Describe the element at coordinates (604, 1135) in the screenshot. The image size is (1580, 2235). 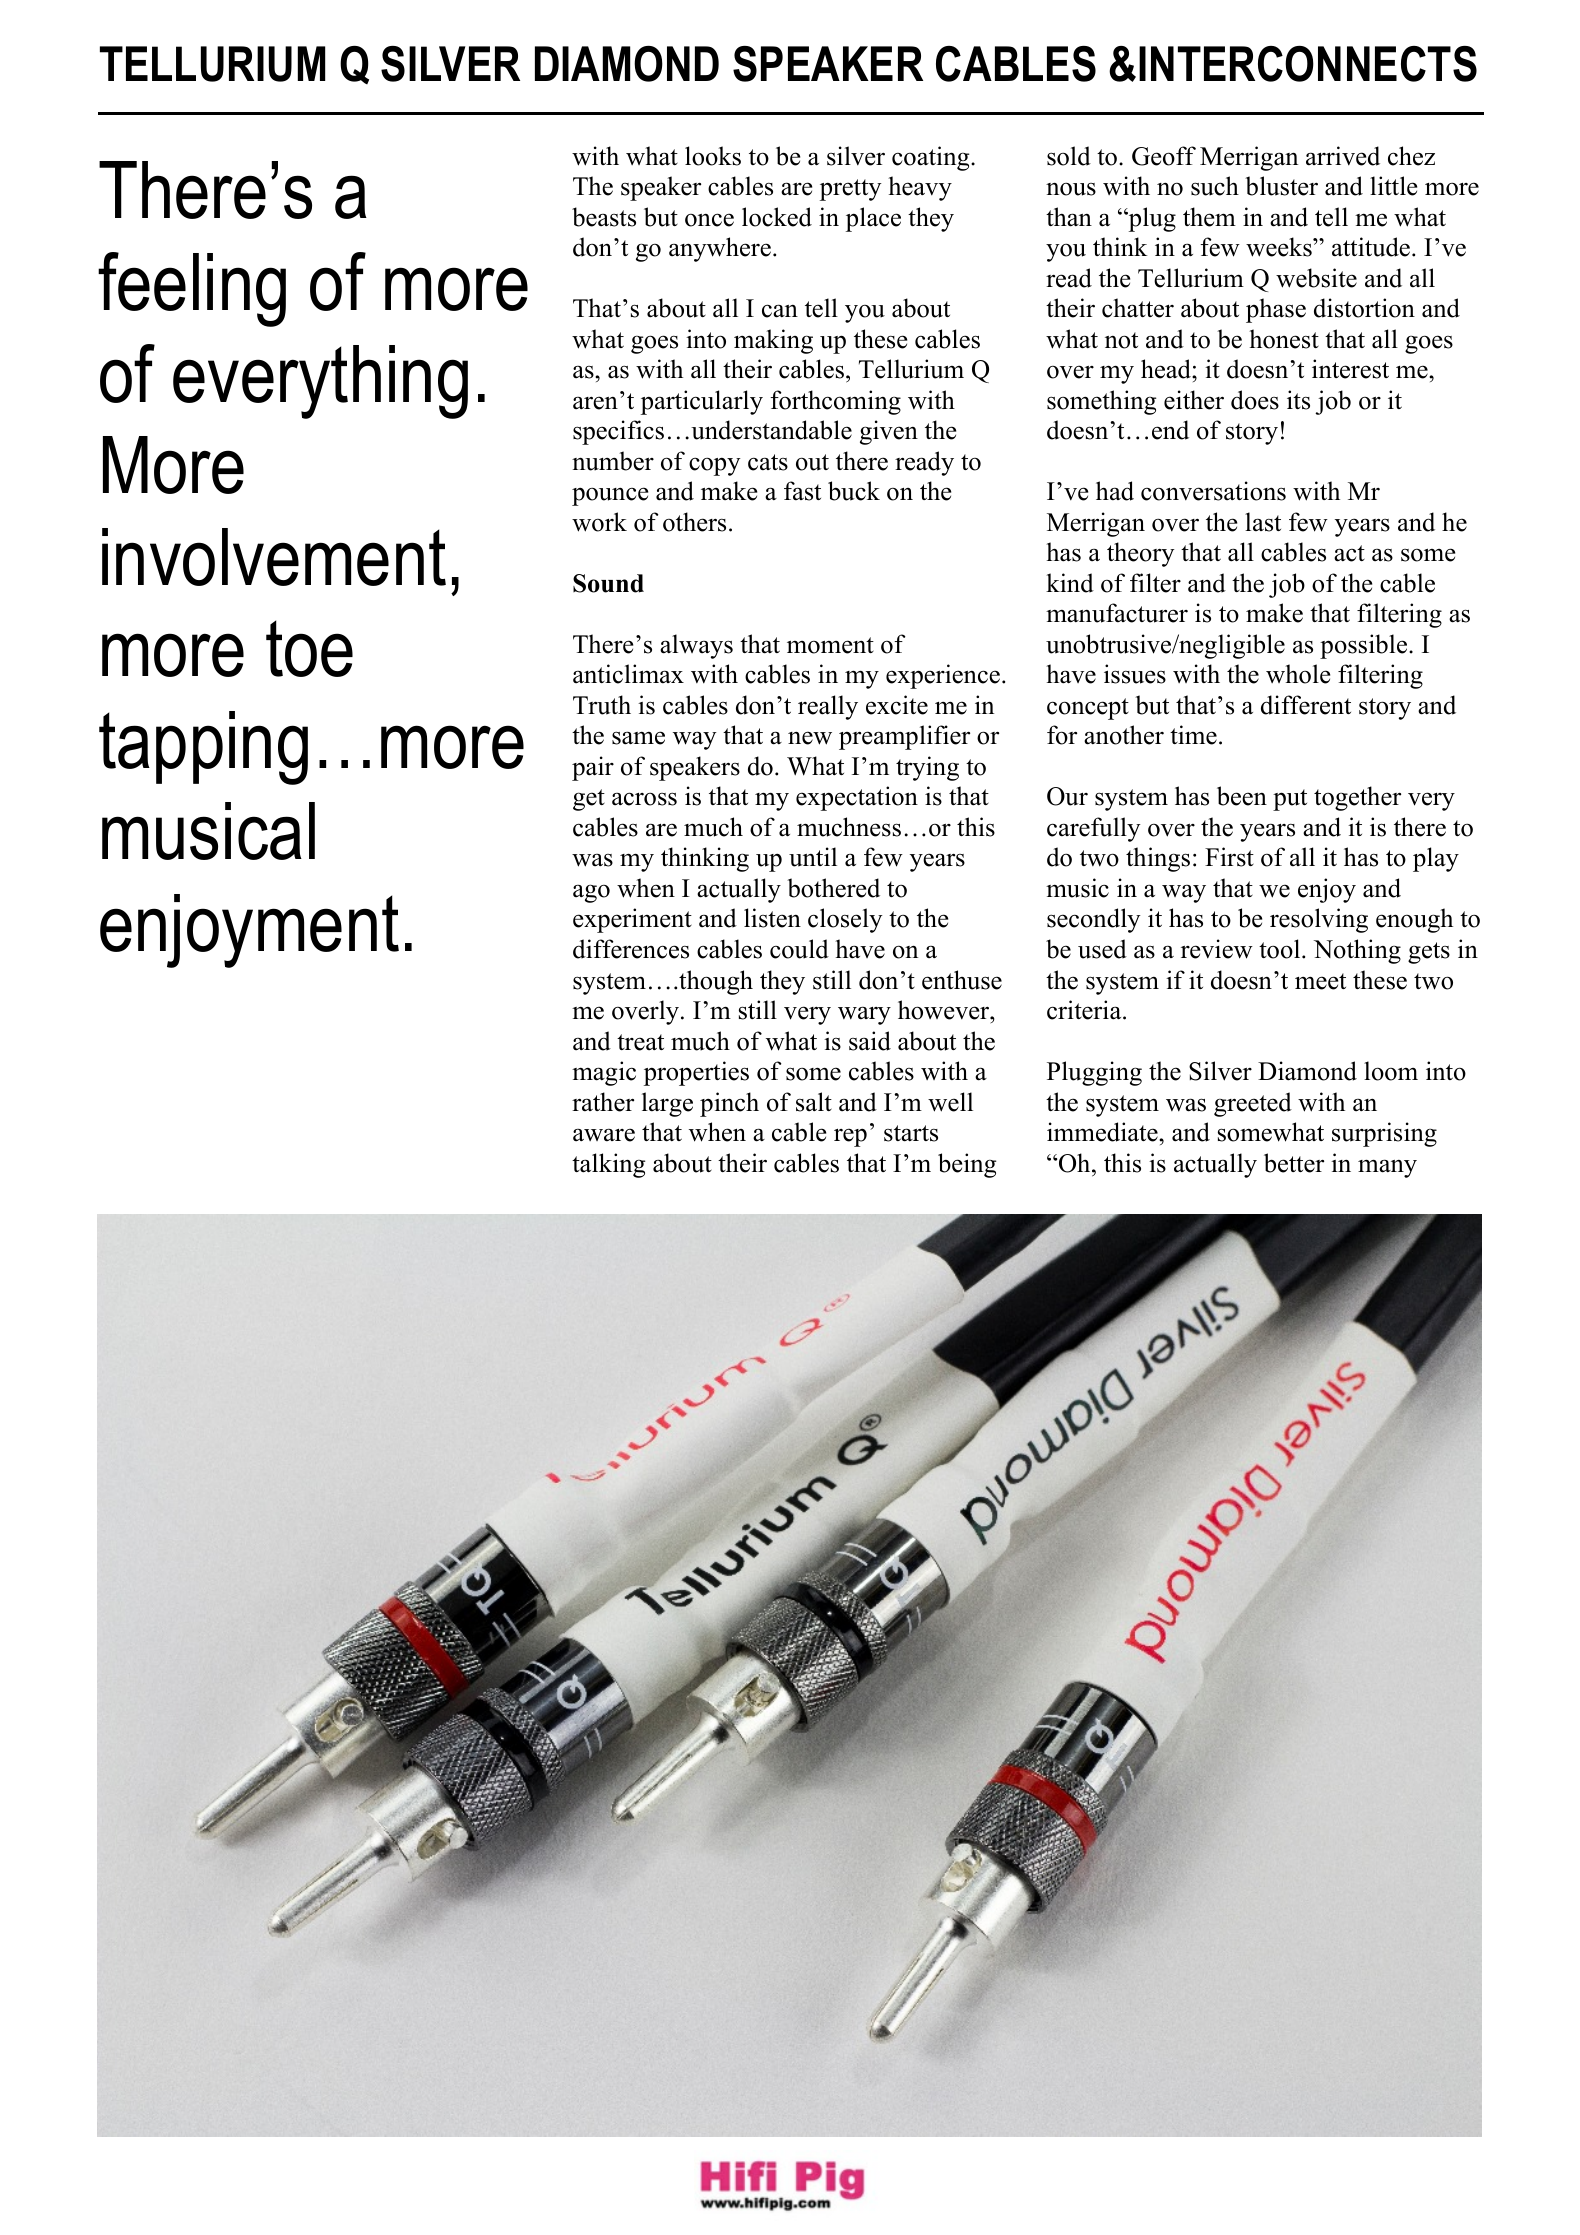
I see `aware` at that location.
